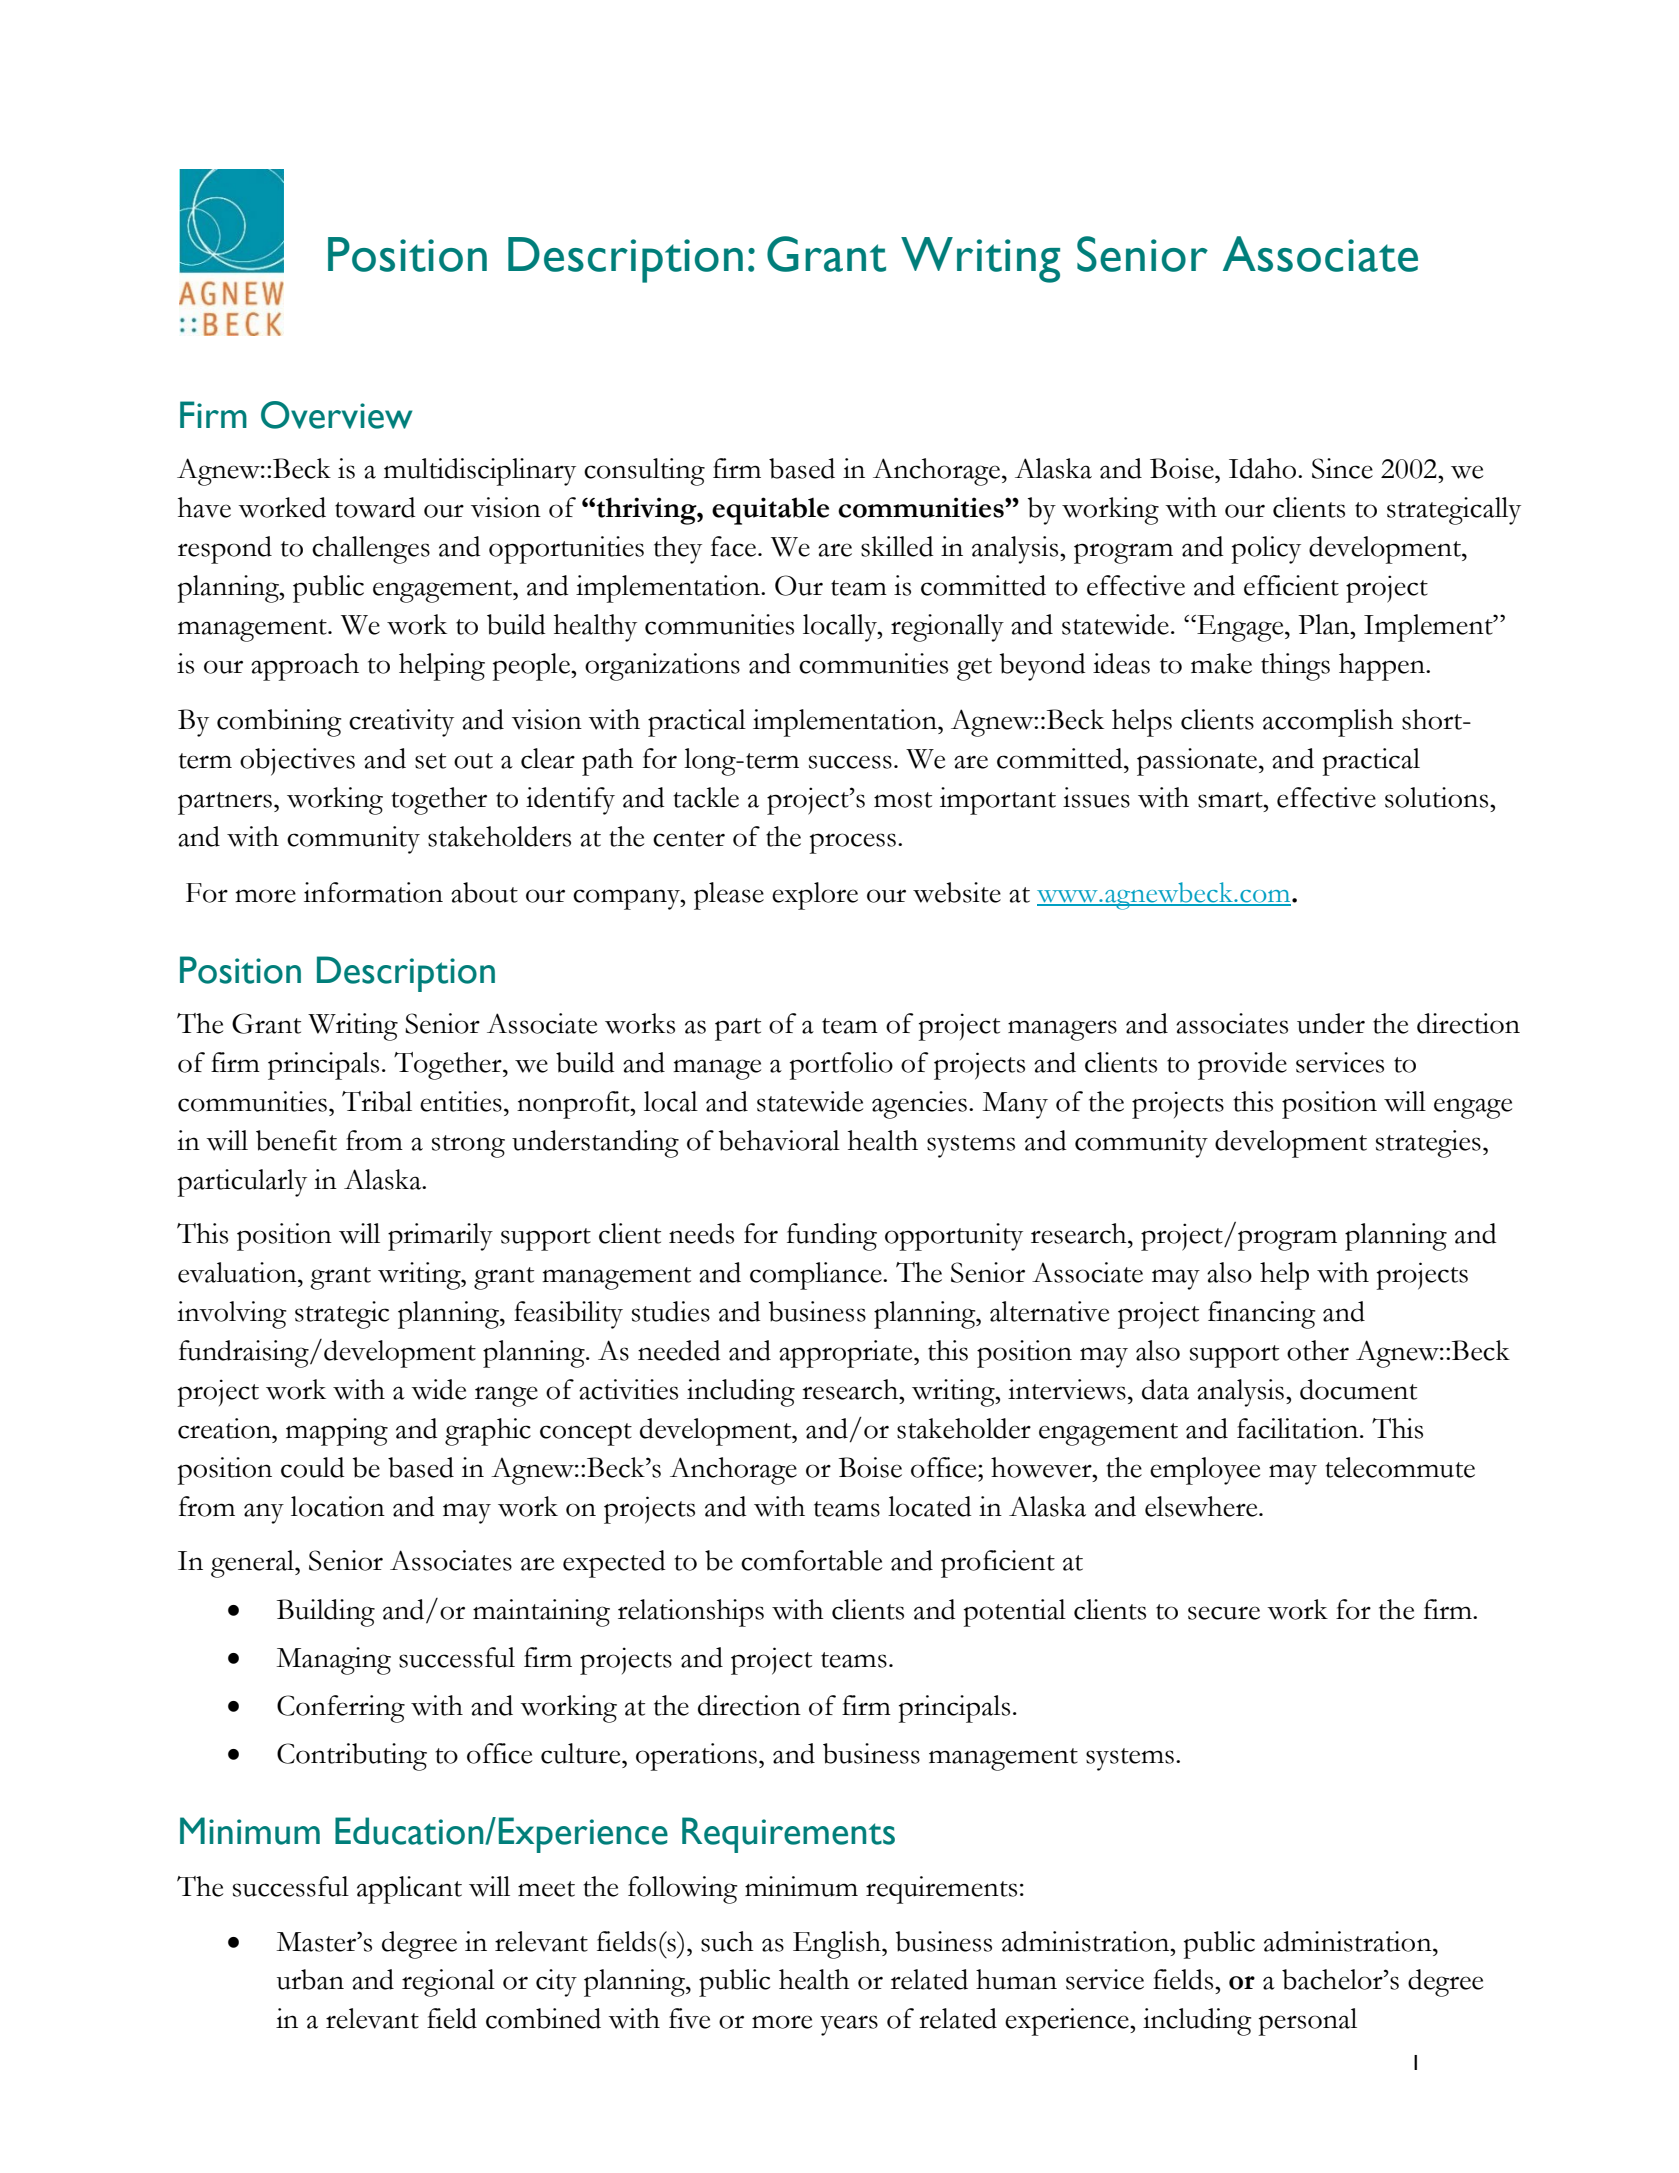 The height and width of the document is (2173, 1679). Describe the element at coordinates (373, 892) in the document. I see `information` at that location.
